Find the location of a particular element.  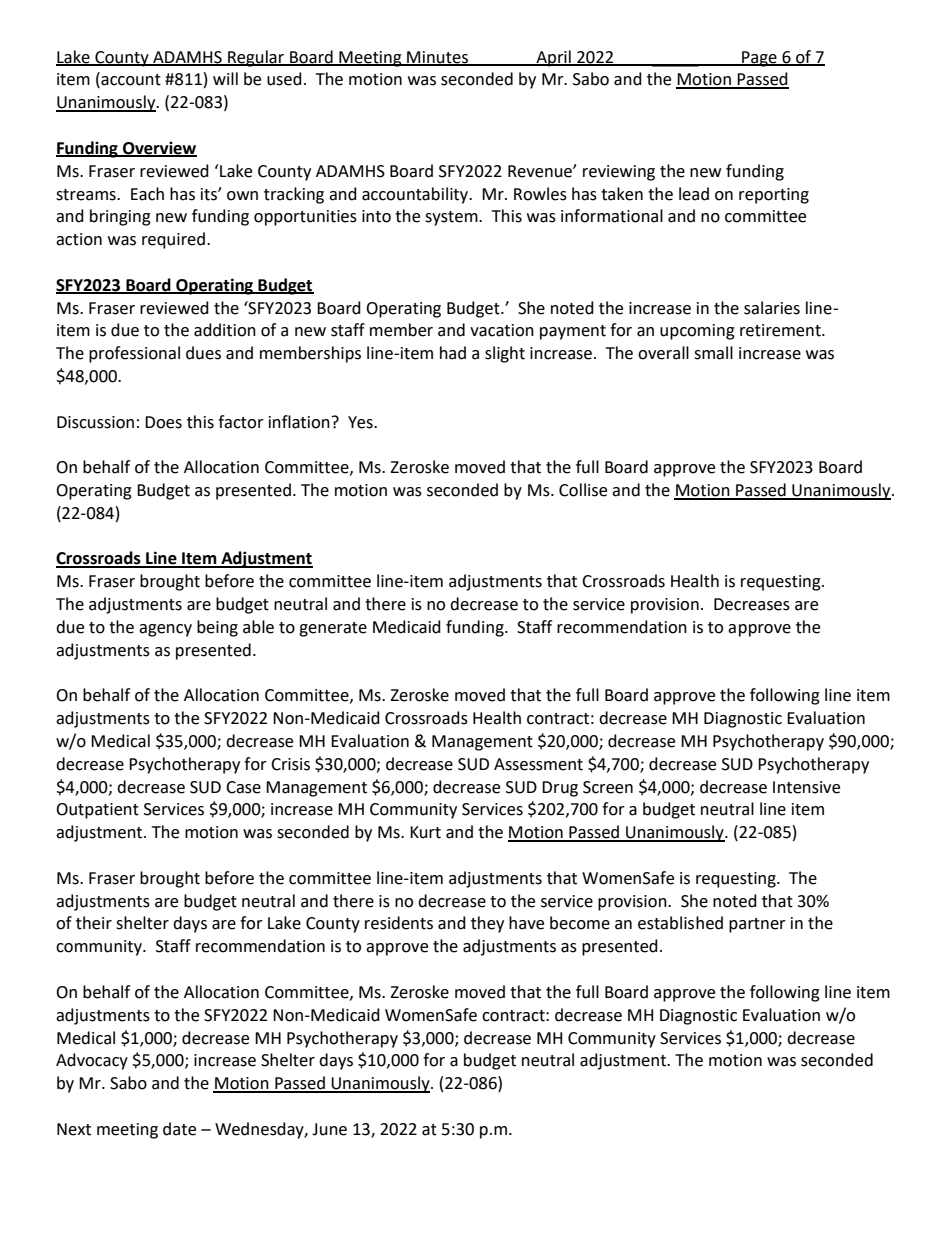

Minutes is located at coordinates (437, 58).
